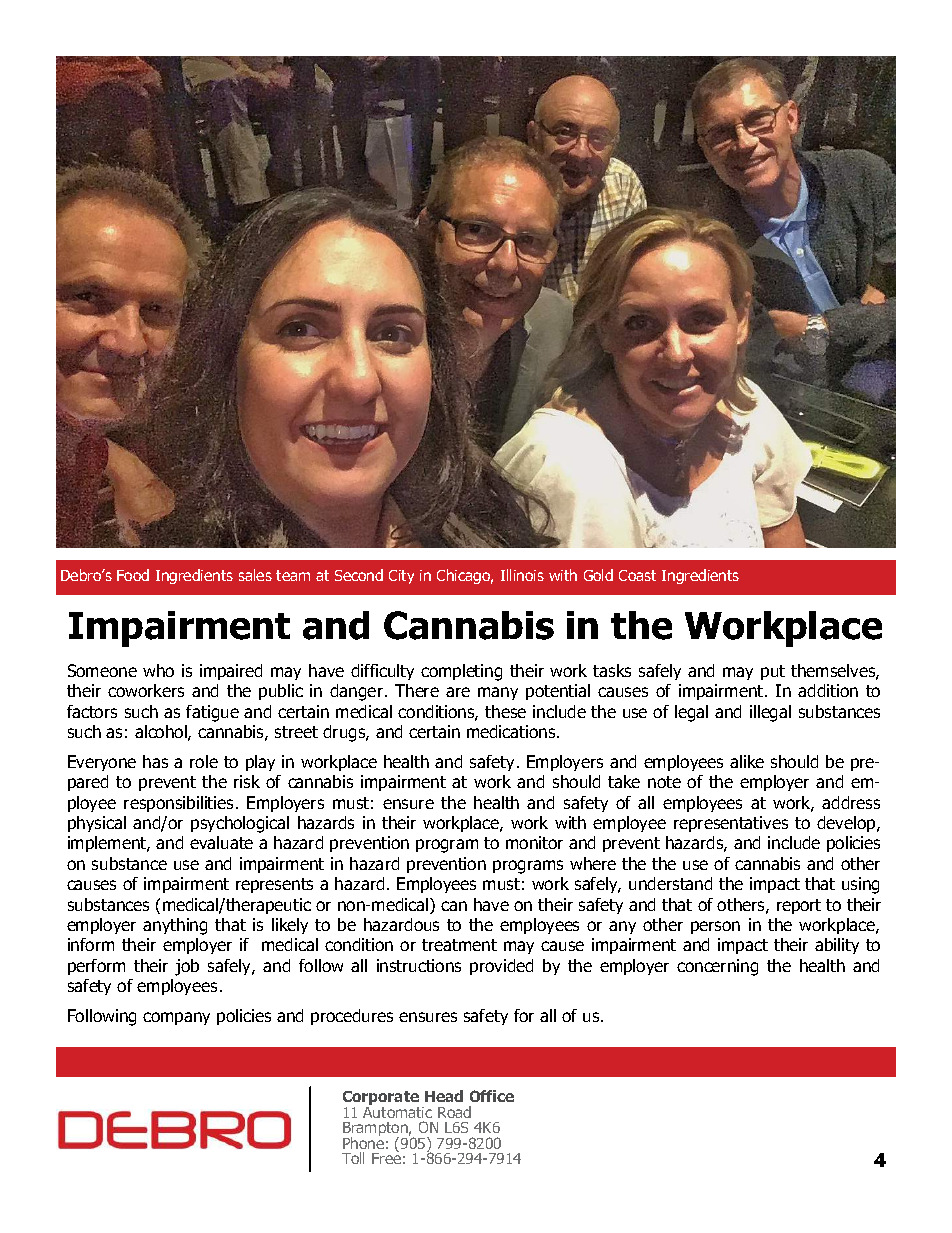 The height and width of the screenshot is (1233, 952). Describe the element at coordinates (512, 731) in the screenshot. I see `medications` at that location.
